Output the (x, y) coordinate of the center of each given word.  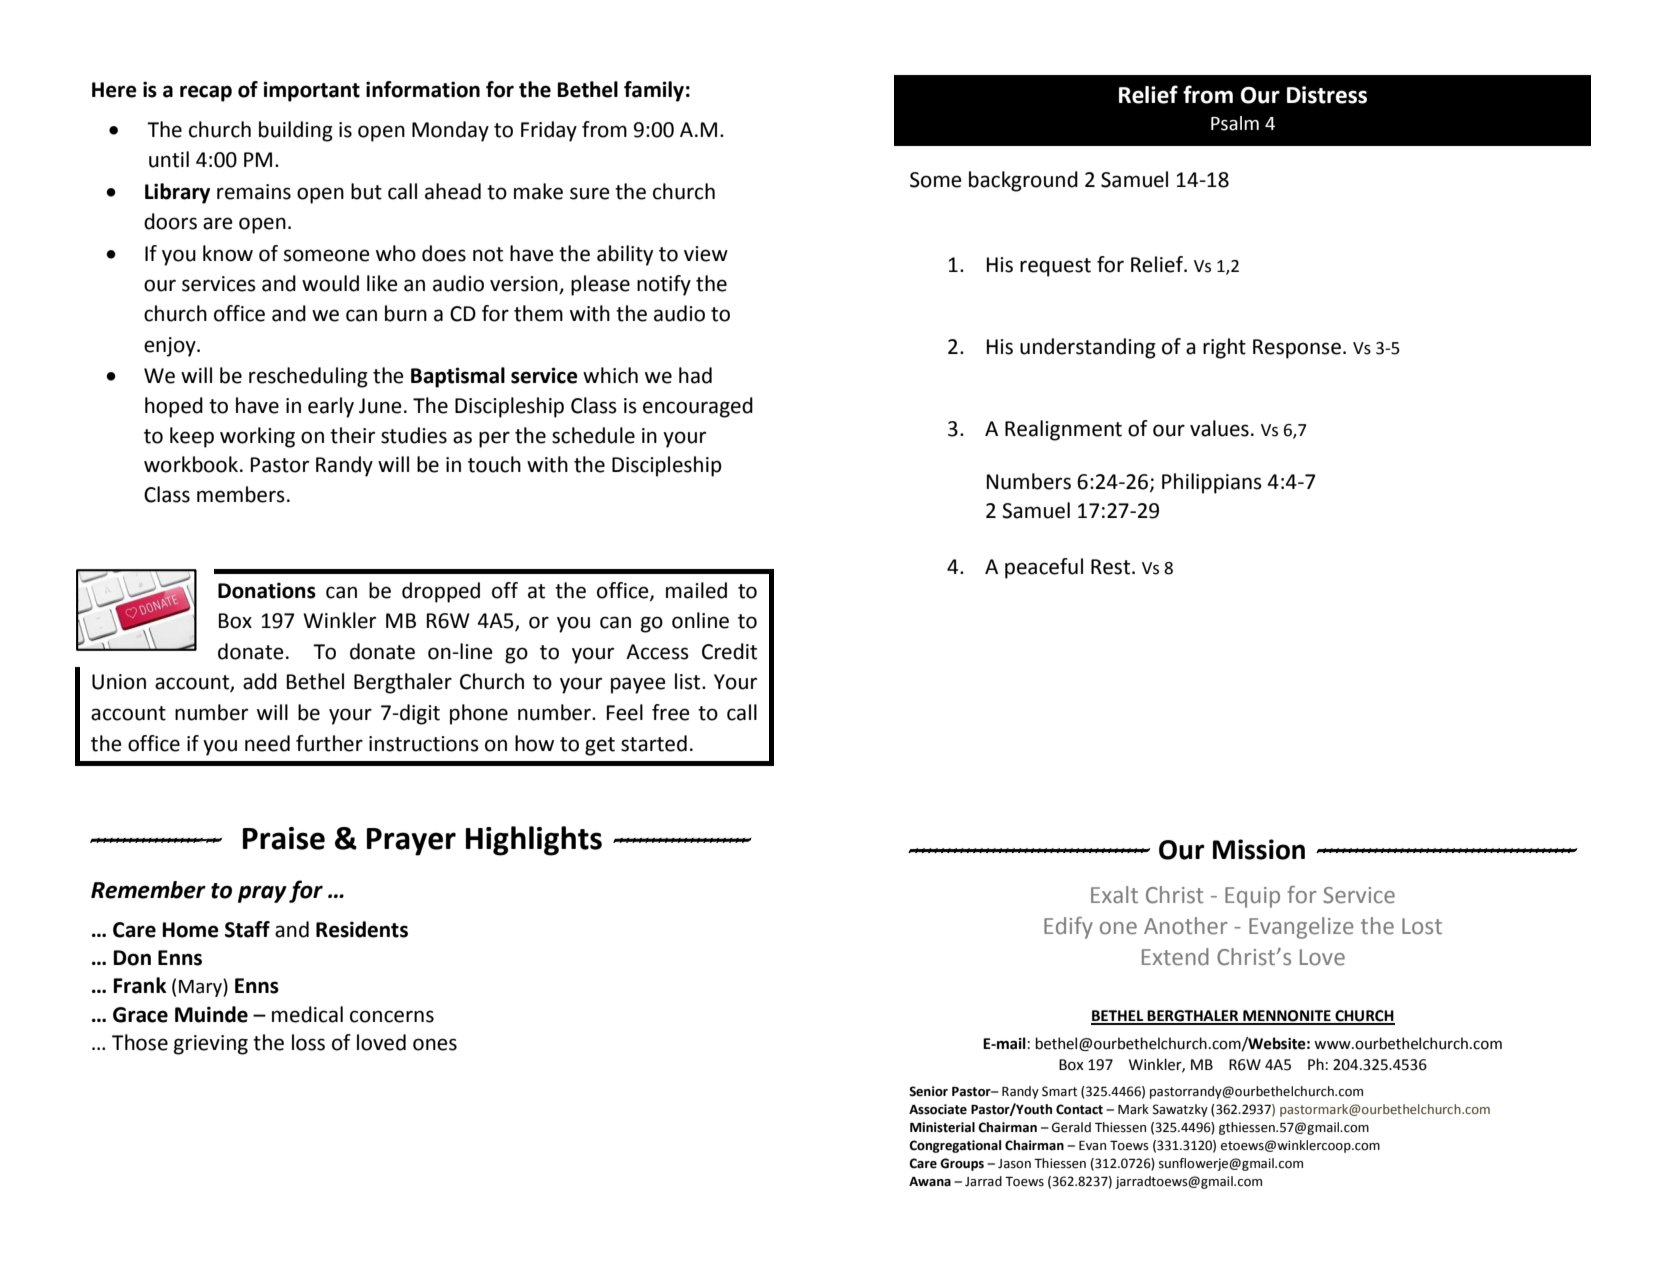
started (654, 743)
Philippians (1212, 483)
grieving (211, 1045)
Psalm (1235, 123)
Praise (284, 838)
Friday (549, 131)
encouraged (698, 407)
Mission (1259, 849)
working (257, 437)
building (296, 131)
